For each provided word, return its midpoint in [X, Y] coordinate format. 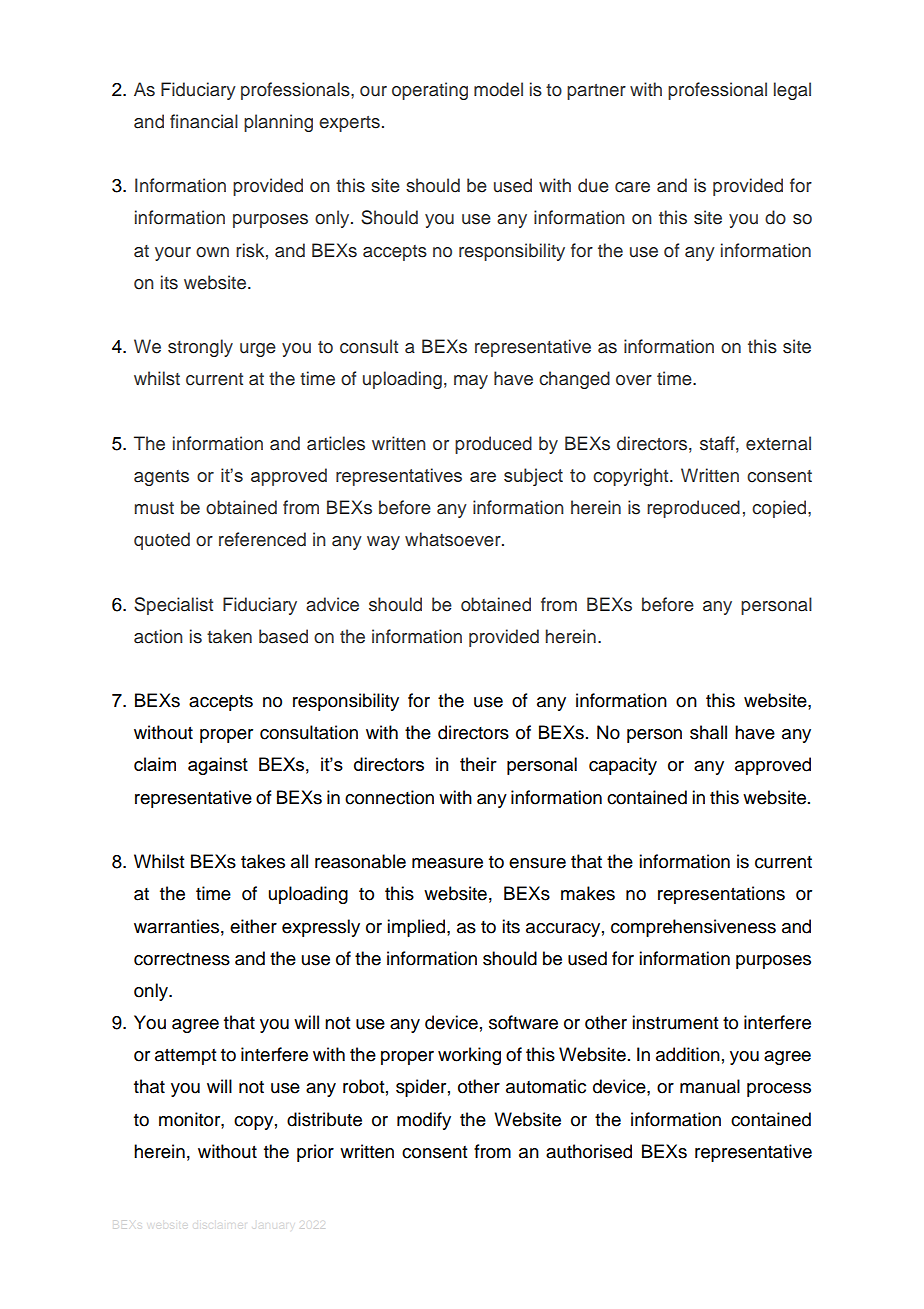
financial [204, 121]
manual [710, 1086]
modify [424, 1121]
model [498, 89]
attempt [185, 1057]
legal [792, 91]
